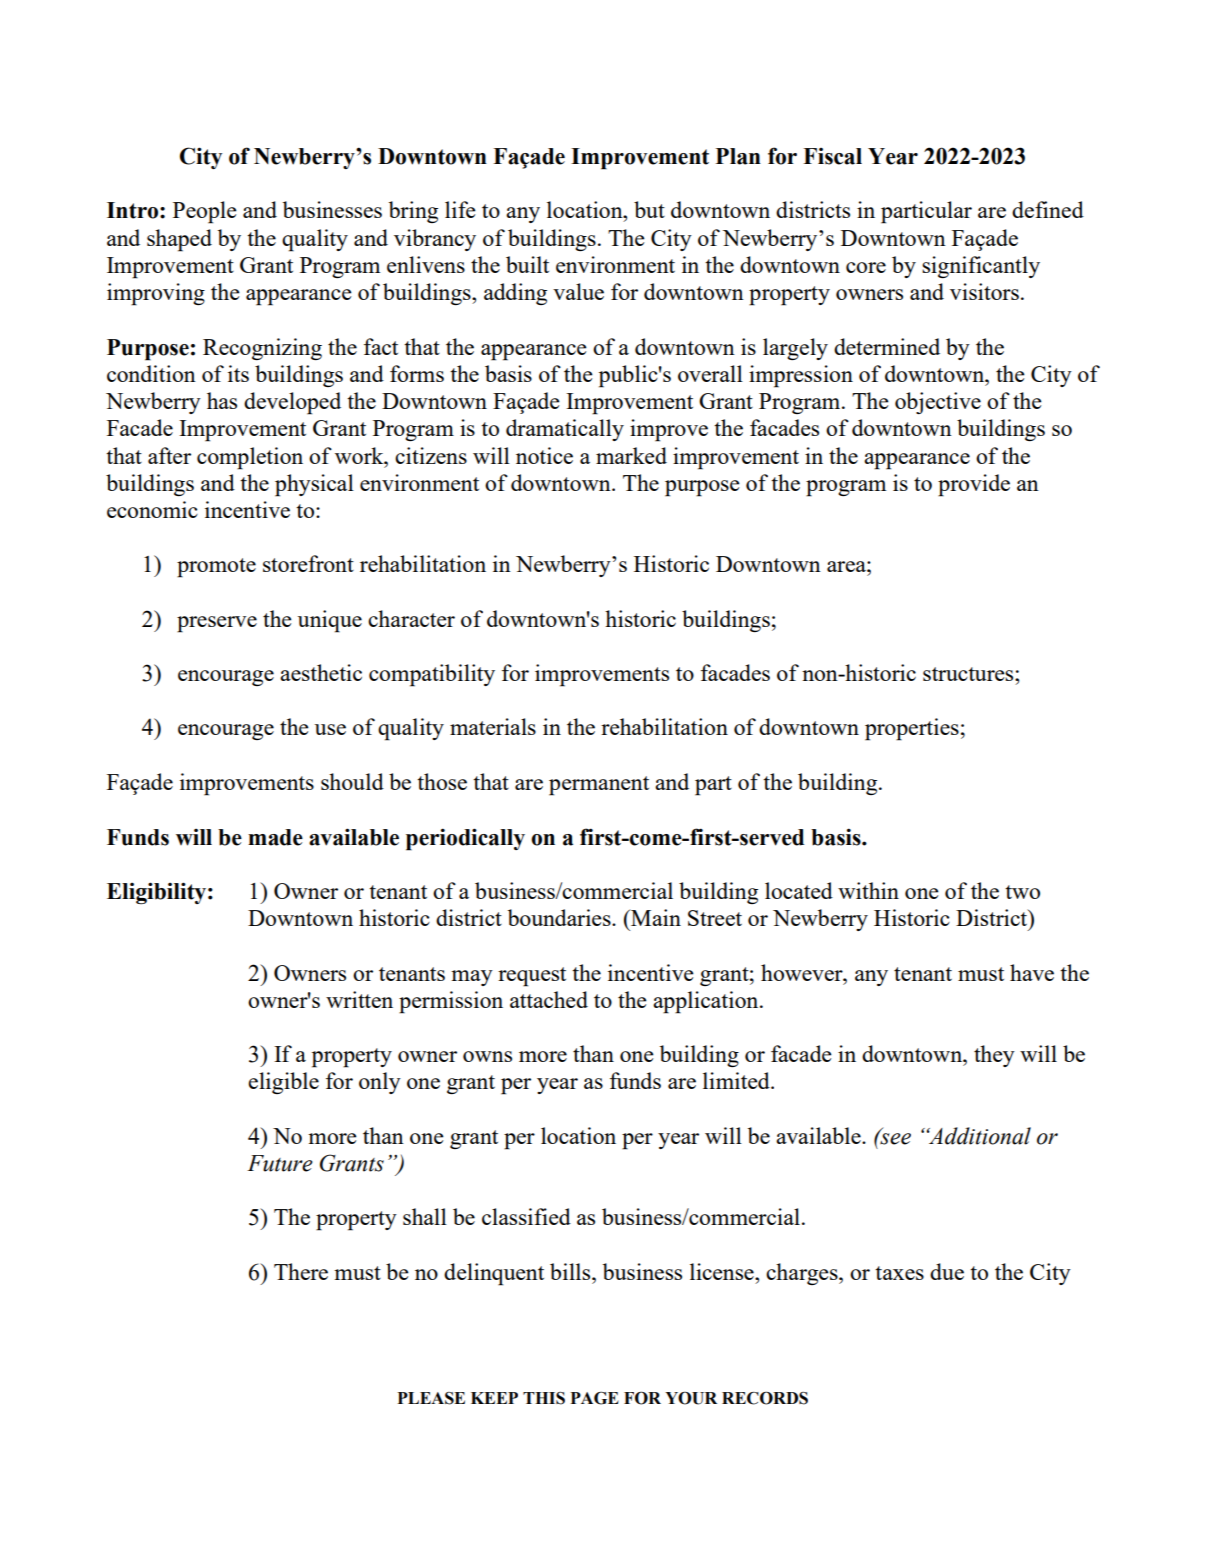 This page has height=1561, width=1206. I want to click on marked, so click(631, 455).
